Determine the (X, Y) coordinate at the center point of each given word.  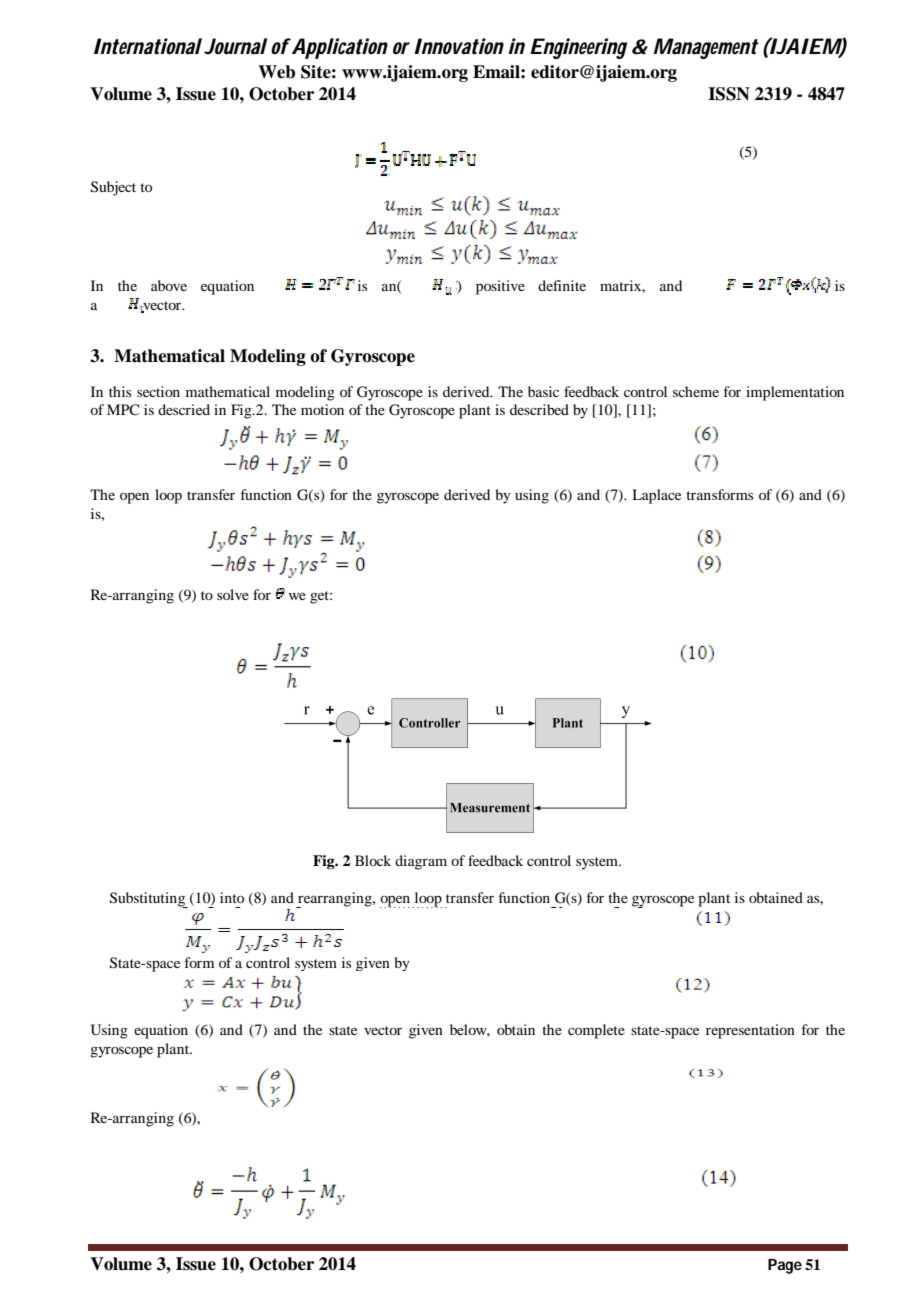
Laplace (656, 496)
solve (233, 594)
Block (373, 860)
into (232, 897)
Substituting (149, 900)
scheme (696, 391)
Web (276, 72)
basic (543, 391)
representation (750, 1031)
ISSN (729, 94)
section (158, 391)
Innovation (459, 46)
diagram (421, 862)
